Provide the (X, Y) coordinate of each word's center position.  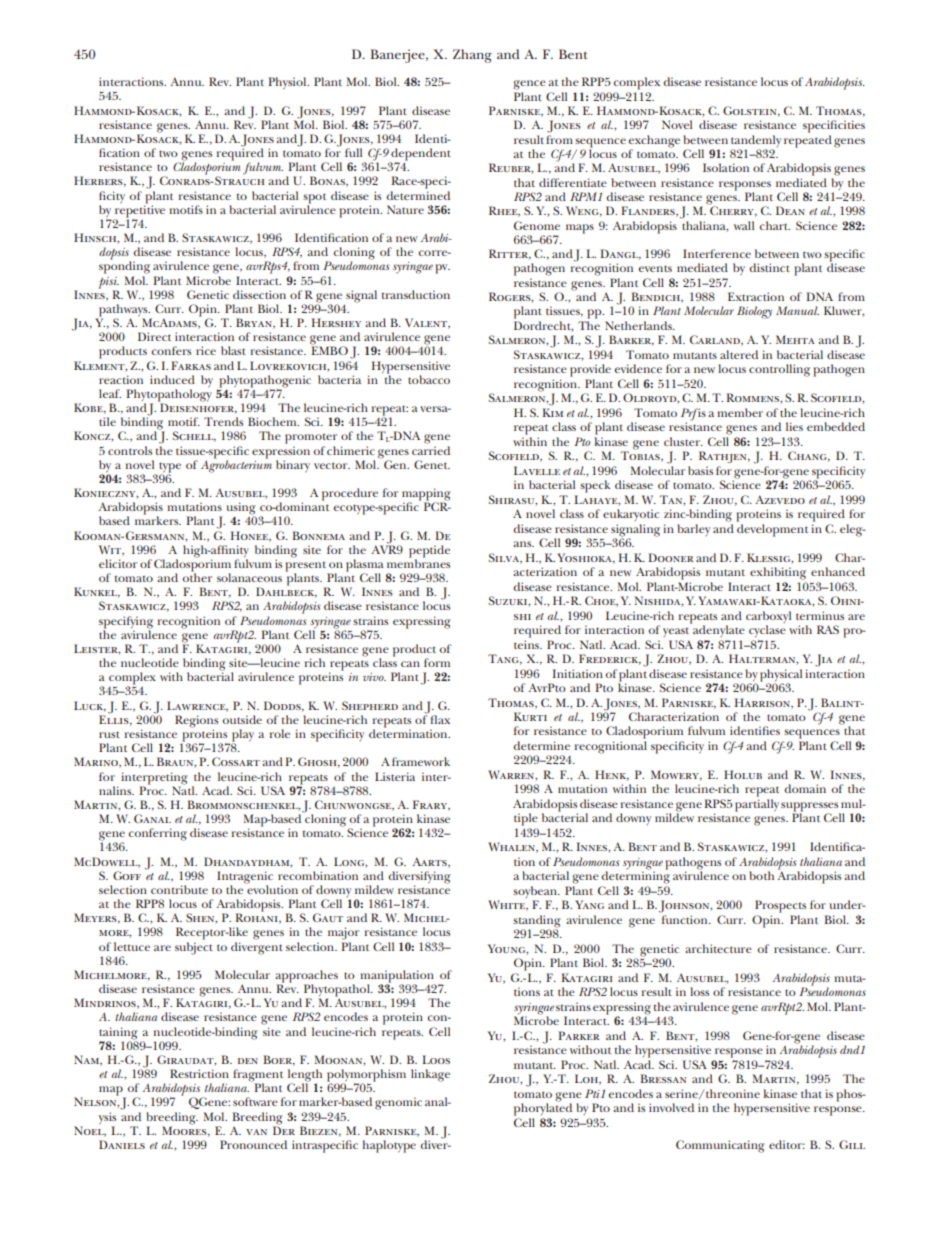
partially (757, 805)
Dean (790, 210)
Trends (223, 421)
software (255, 1101)
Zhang (472, 56)
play (243, 736)
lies (794, 426)
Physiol (288, 83)
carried (431, 450)
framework (421, 761)
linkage (430, 1075)
